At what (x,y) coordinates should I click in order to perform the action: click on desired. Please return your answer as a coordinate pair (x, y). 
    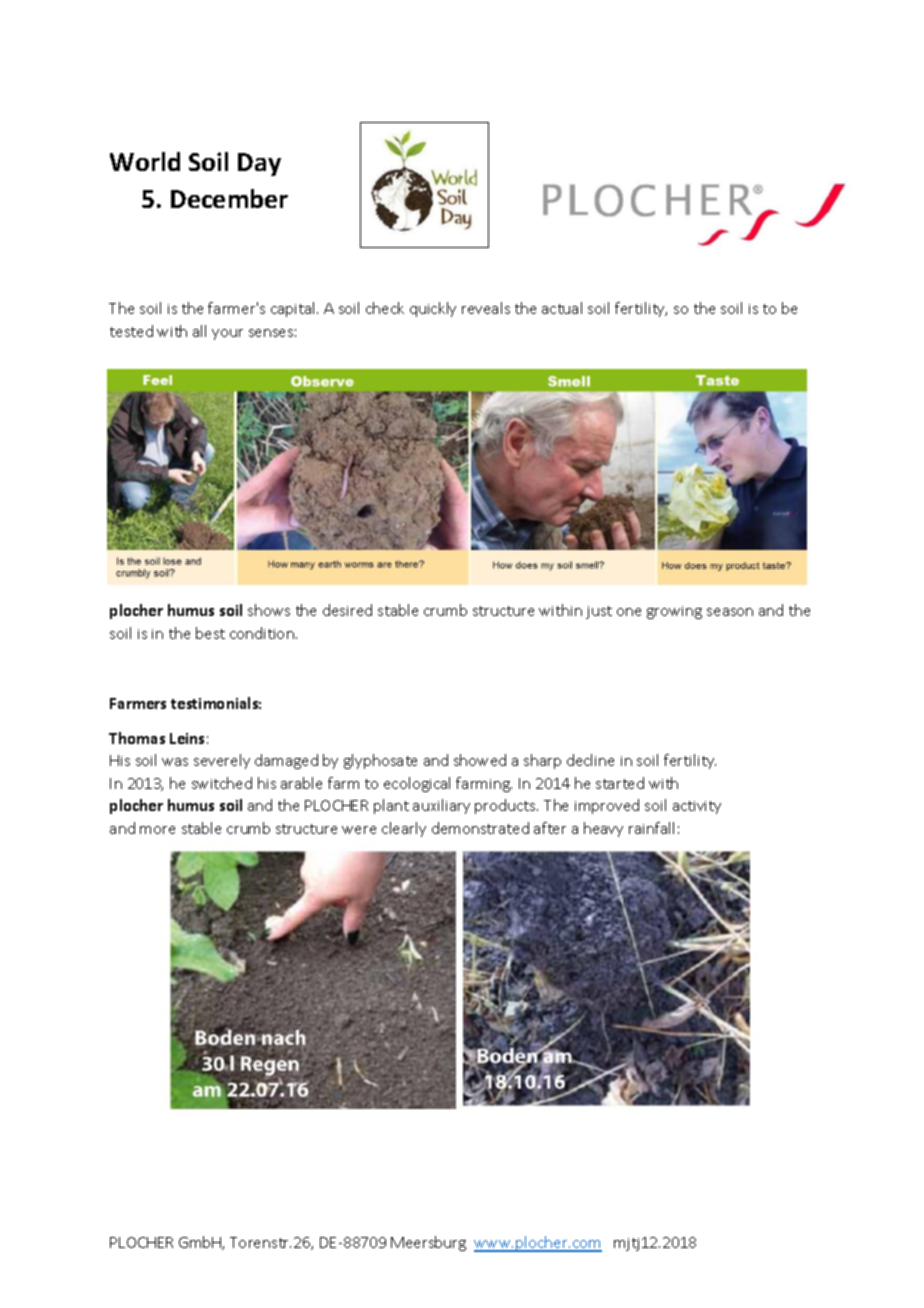
    Looking at the image, I should click on (347, 610).
